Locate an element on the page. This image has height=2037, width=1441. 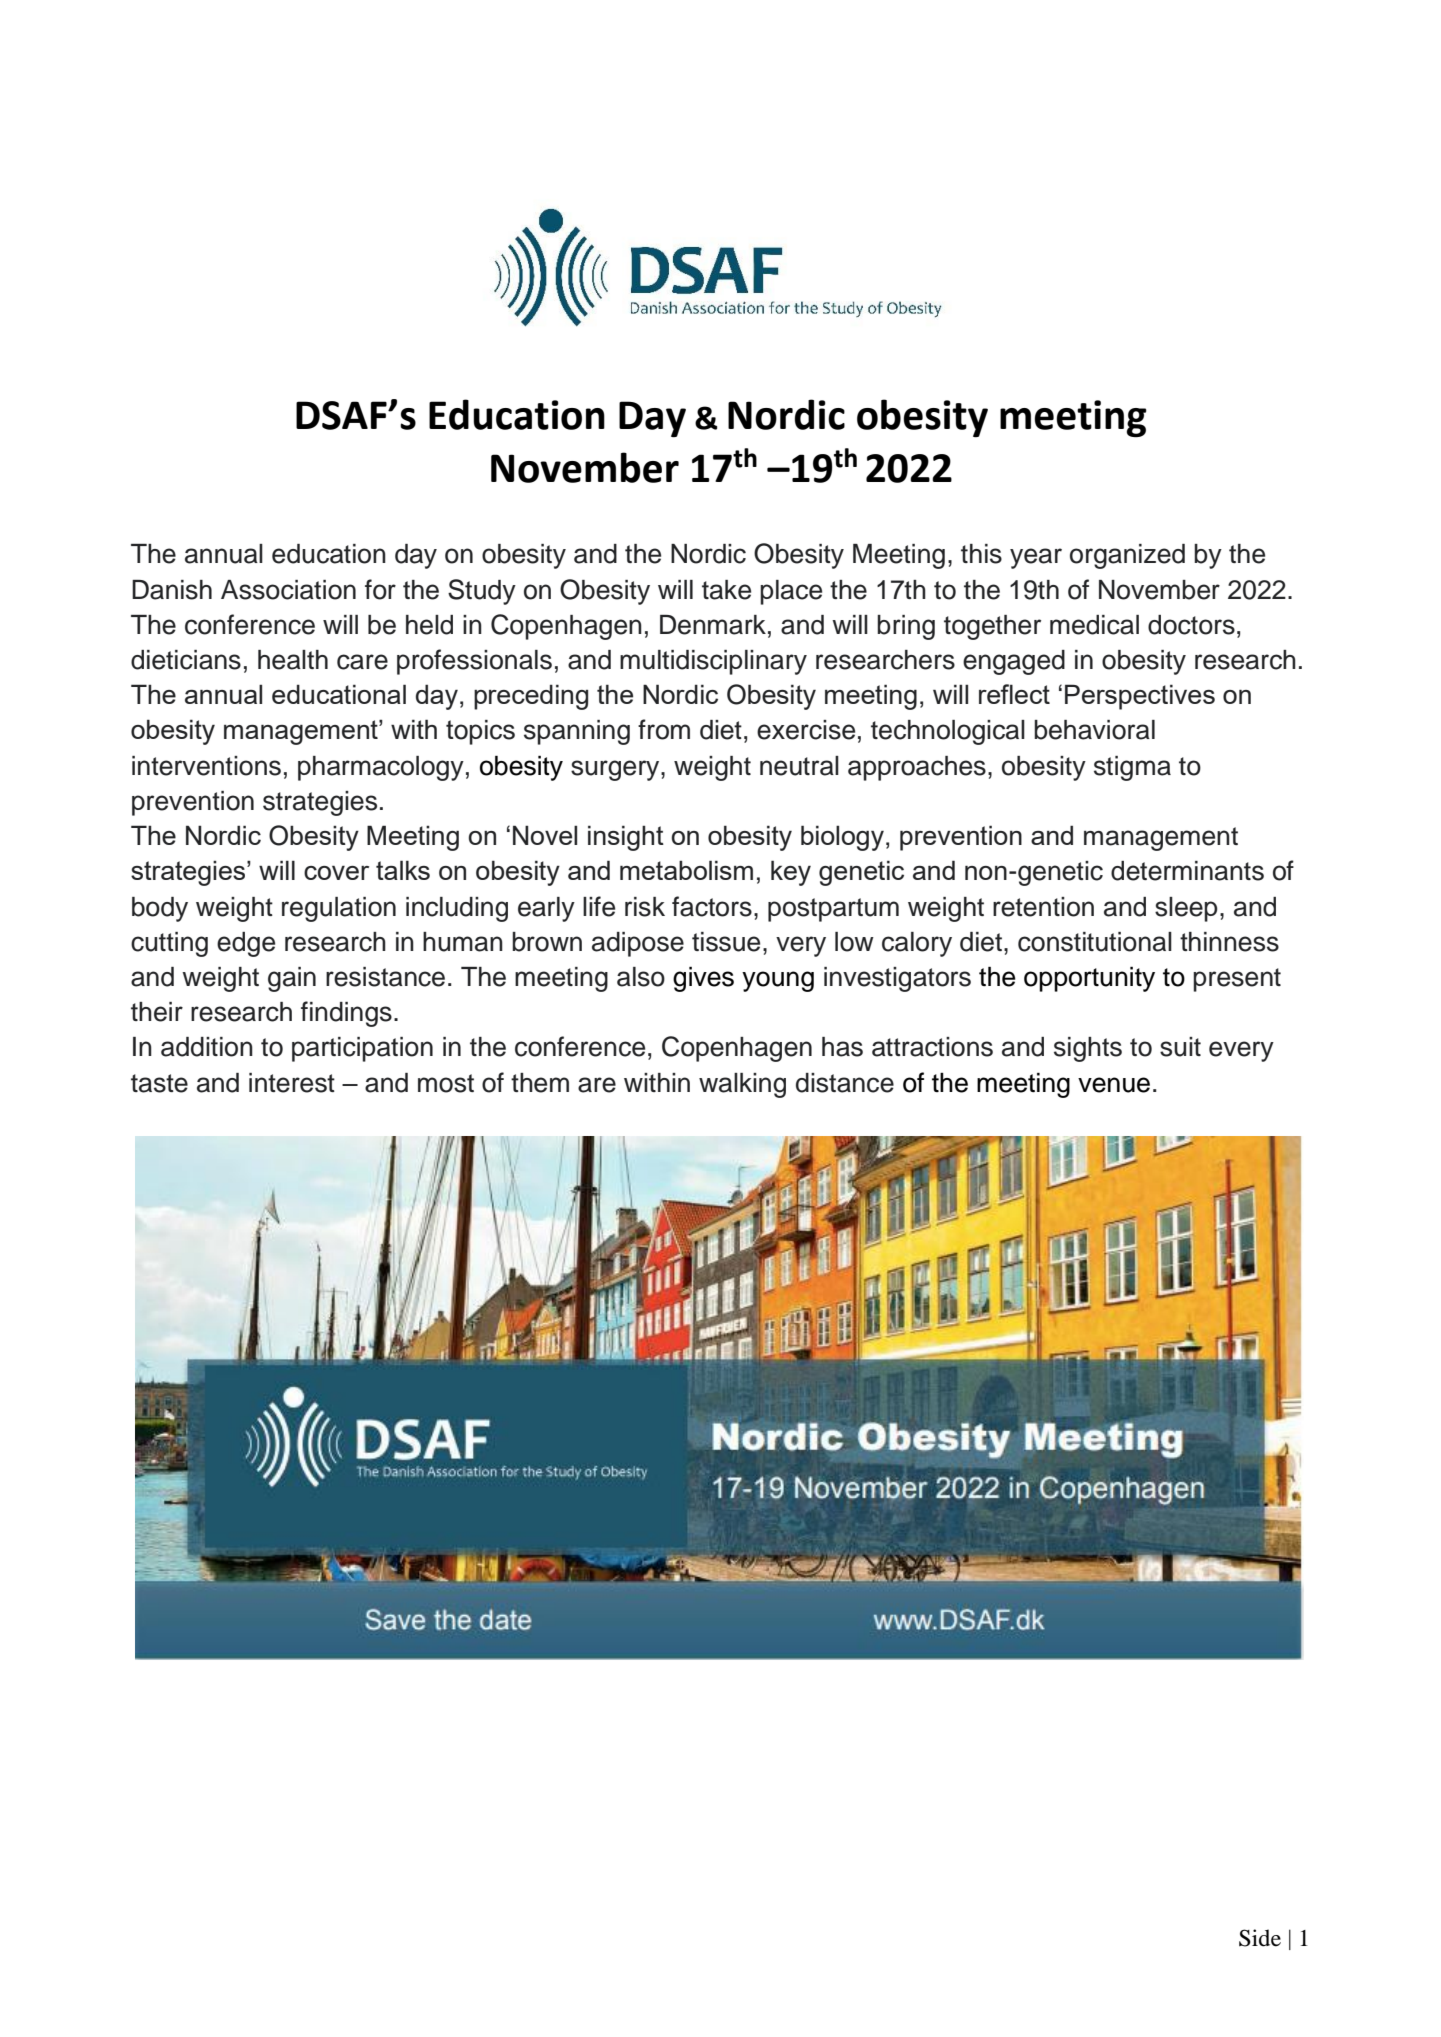
Side is located at coordinates (1260, 1938).
